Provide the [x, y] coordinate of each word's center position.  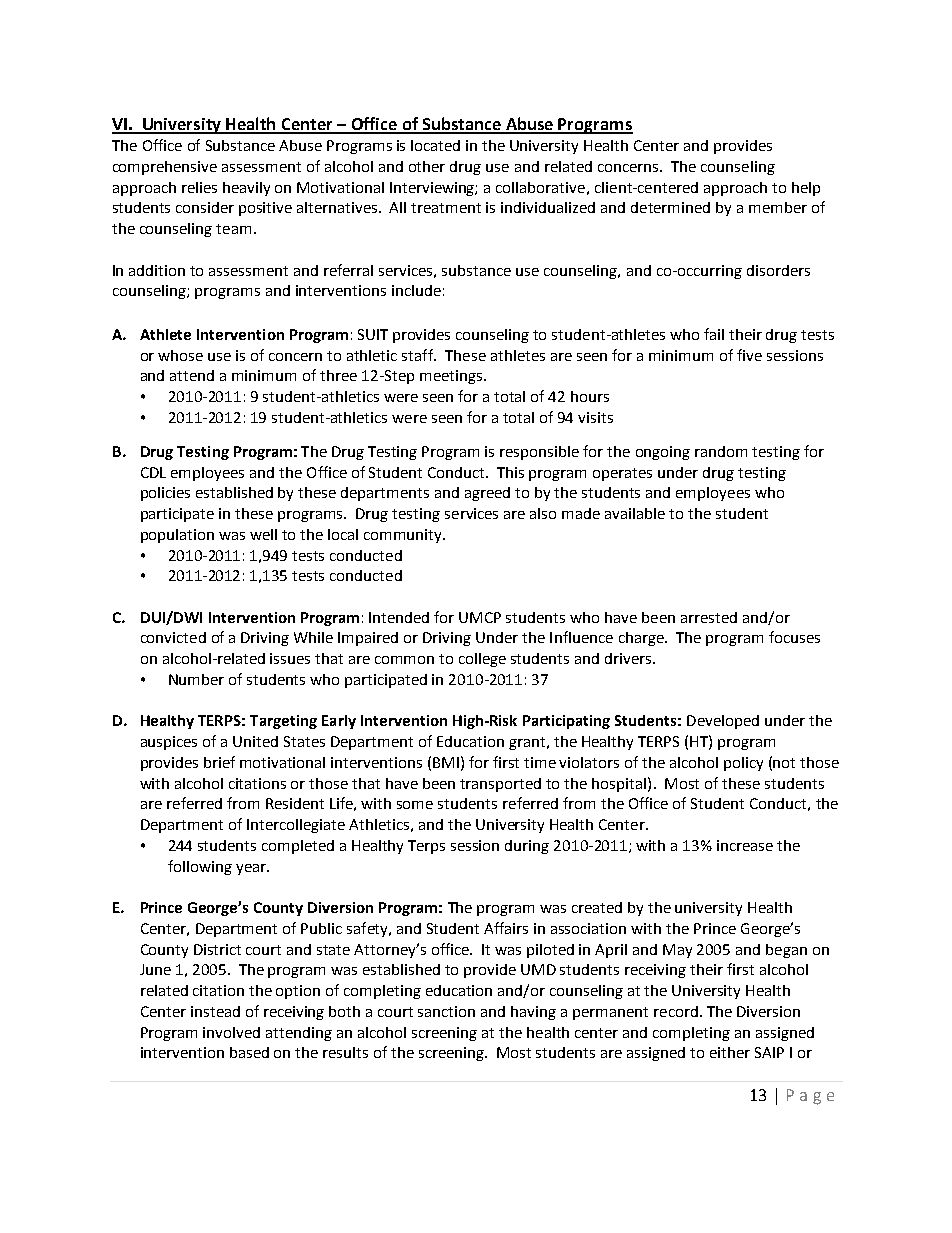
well [263, 534]
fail [714, 334]
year [252, 869]
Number [196, 679]
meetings [451, 377]
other [427, 166]
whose [180, 355]
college [482, 660]
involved [231, 1032]
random [721, 451]
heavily [246, 189]
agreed [487, 494]
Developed [723, 722]
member [778, 207]
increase [745, 845]
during [527, 847]
